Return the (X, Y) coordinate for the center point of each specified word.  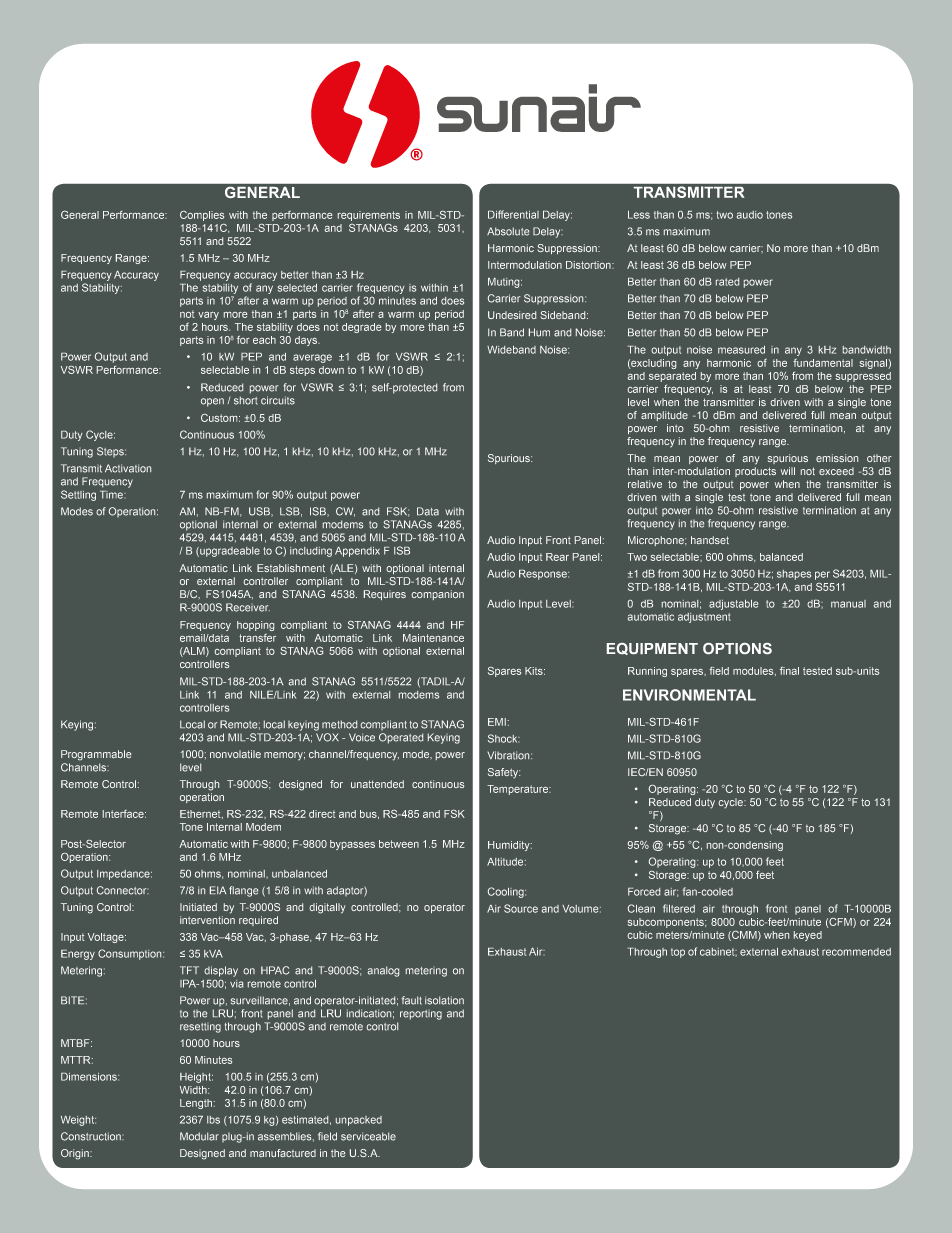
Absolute (508, 231)
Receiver (248, 607)
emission (837, 458)
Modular (199, 1136)
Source (521, 908)
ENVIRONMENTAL (689, 695)
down (331, 370)
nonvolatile (235, 754)
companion (438, 595)
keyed (808, 936)
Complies (202, 216)
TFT (189, 970)
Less (639, 215)
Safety (504, 773)
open (212, 402)
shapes (794, 575)
